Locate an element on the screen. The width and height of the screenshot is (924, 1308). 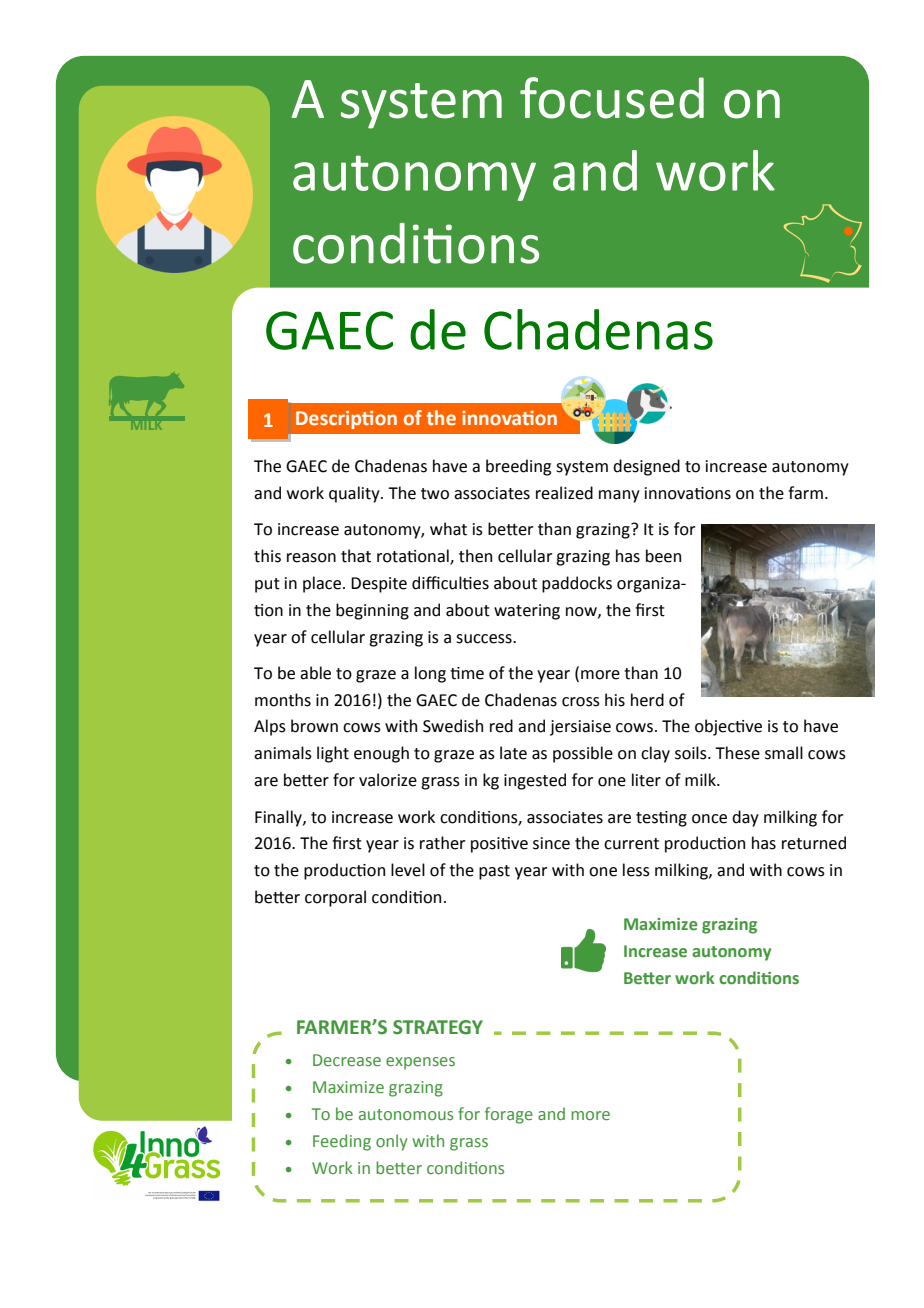
focused is located at coordinates (612, 98).
